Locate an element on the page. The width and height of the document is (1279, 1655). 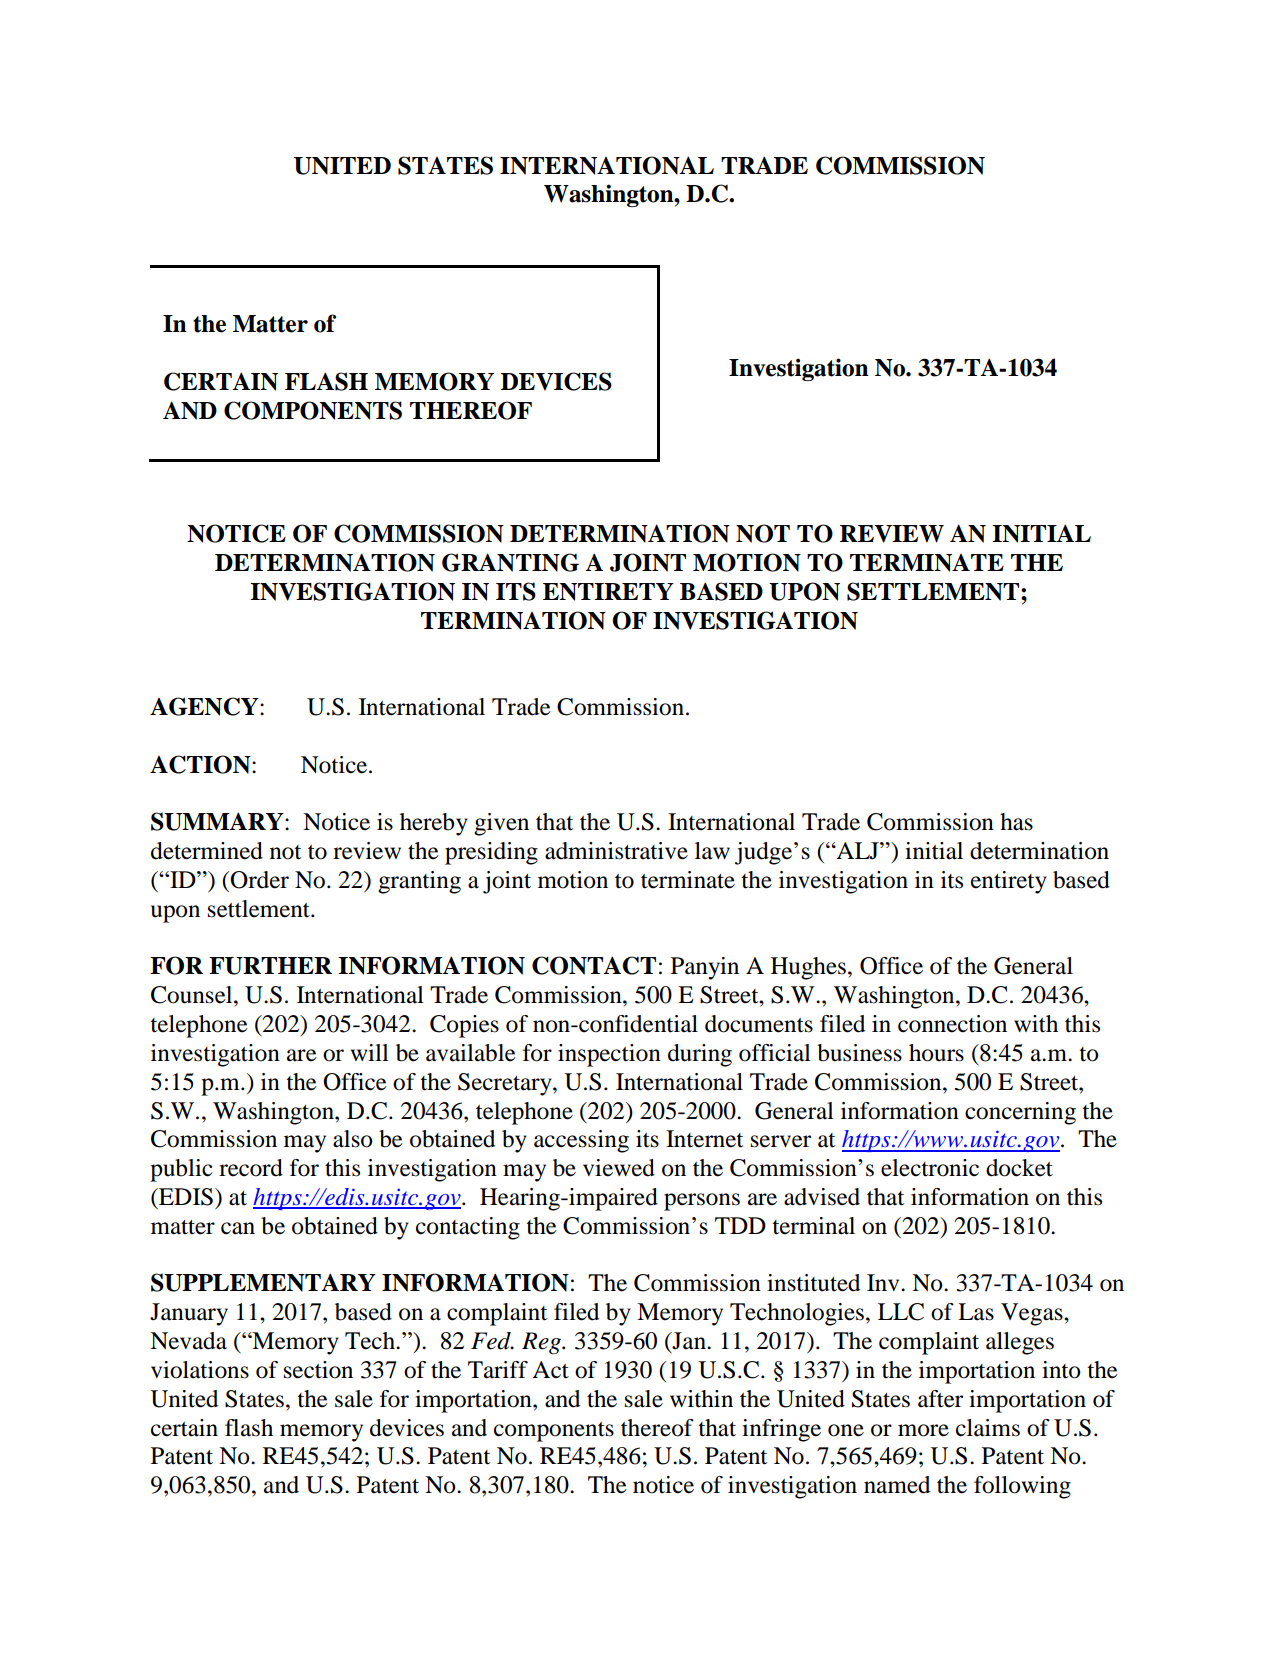
FURTHER is located at coordinates (270, 966).
